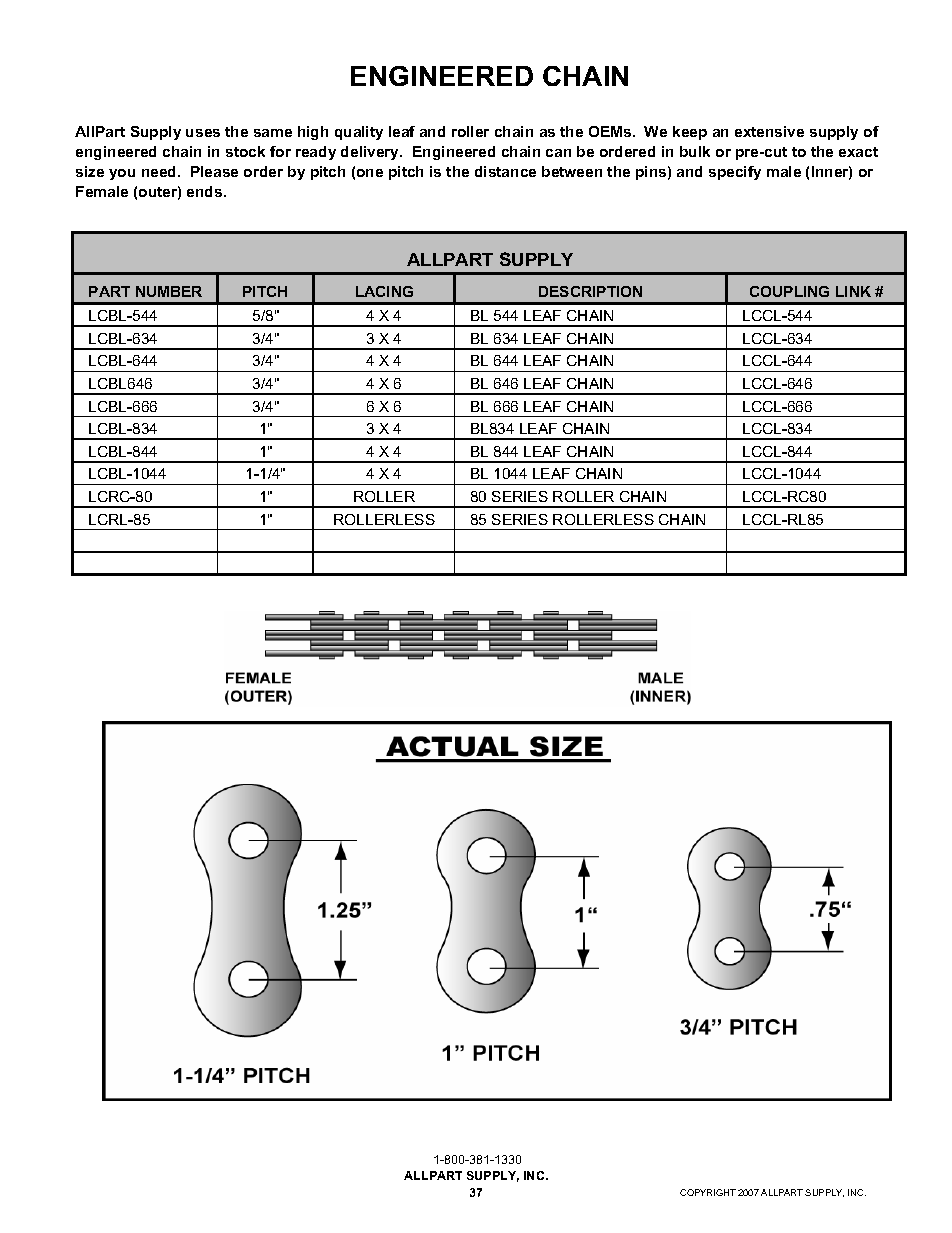 This screenshot has width=952, height=1233. Describe the element at coordinates (590, 291) in the screenshot. I see `DESCRIPTION` at that location.
